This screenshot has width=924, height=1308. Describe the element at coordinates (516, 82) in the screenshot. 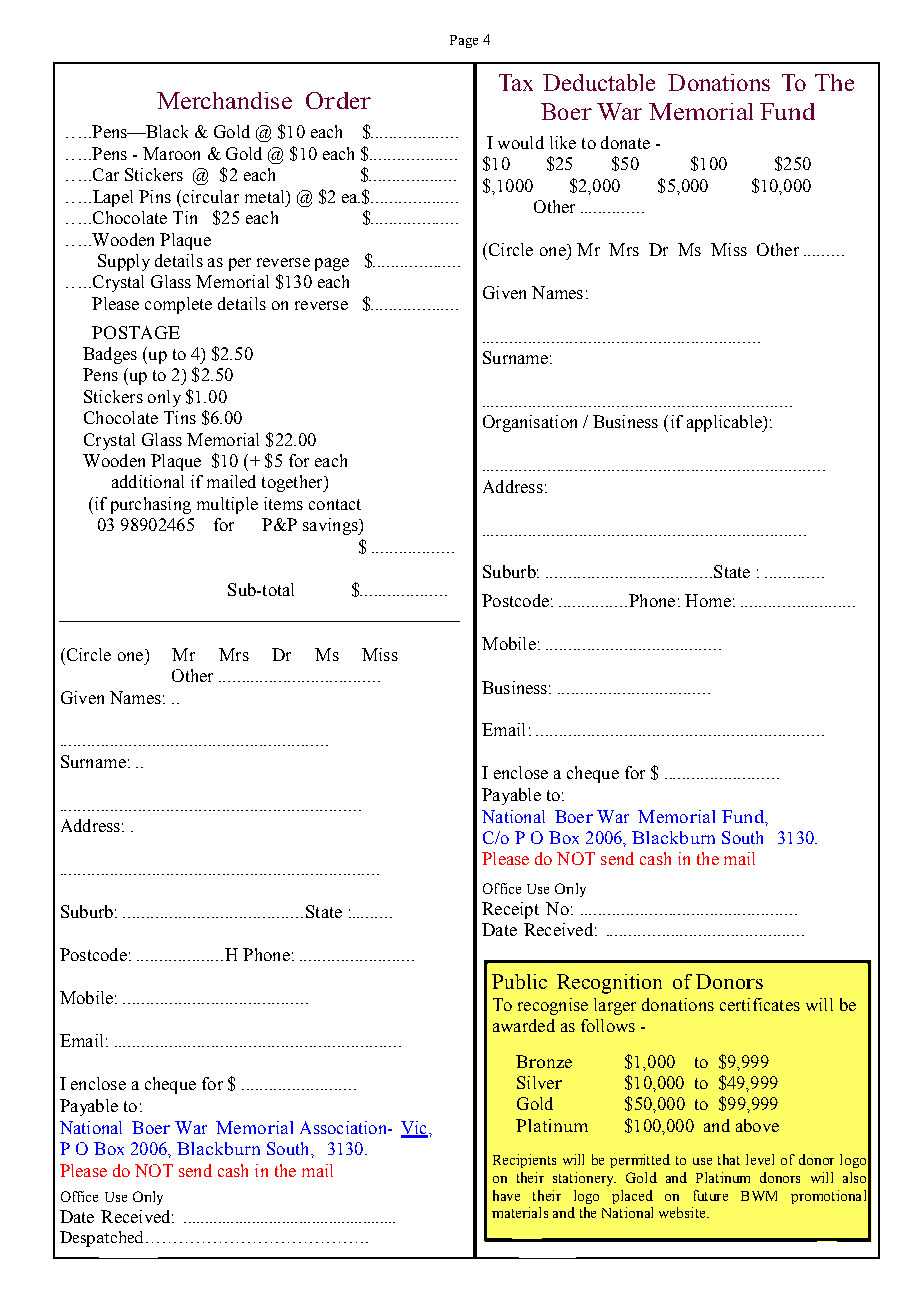

I see `Tax` at that location.
